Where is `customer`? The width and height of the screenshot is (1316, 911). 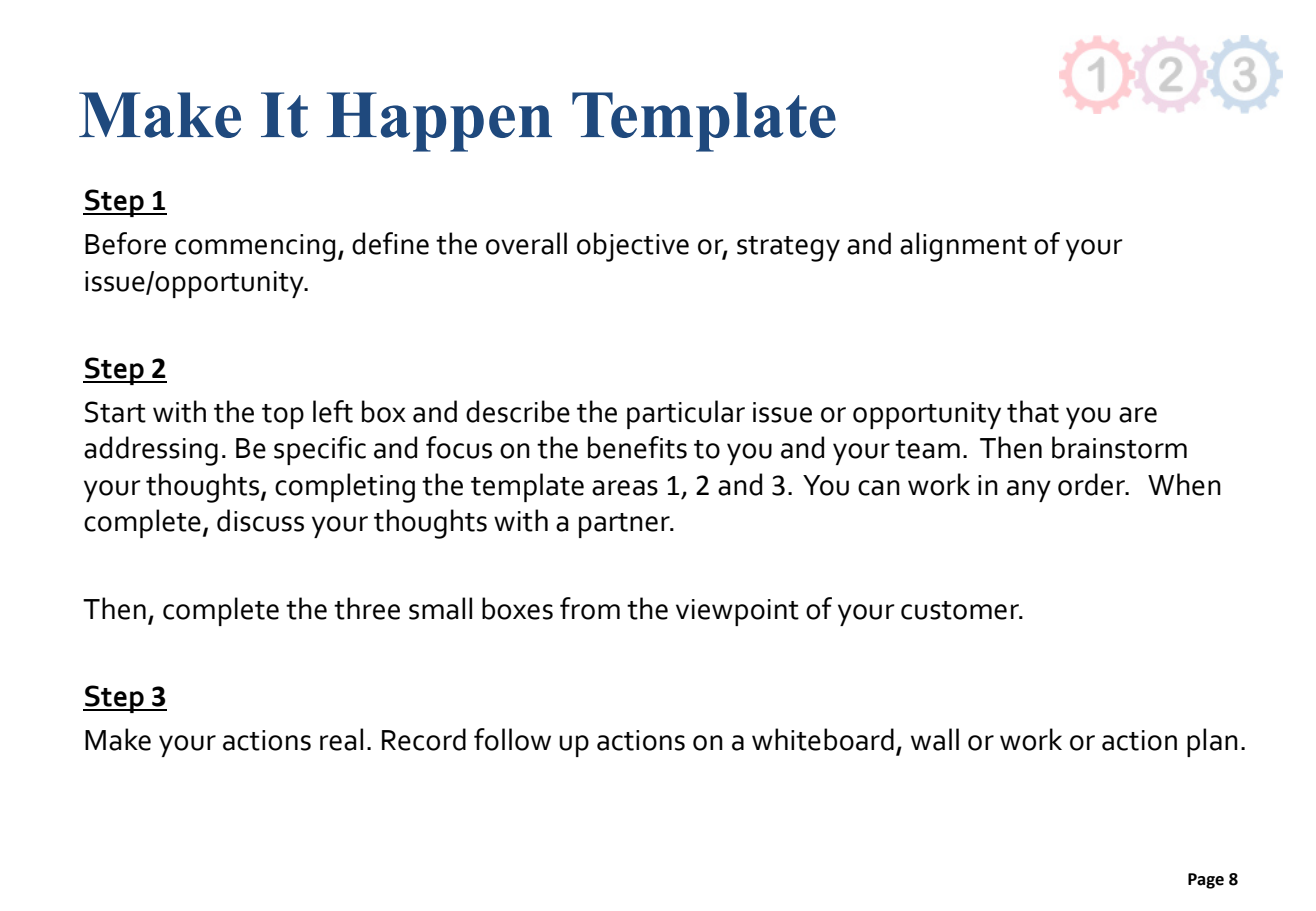 customer is located at coordinates (961, 610).
